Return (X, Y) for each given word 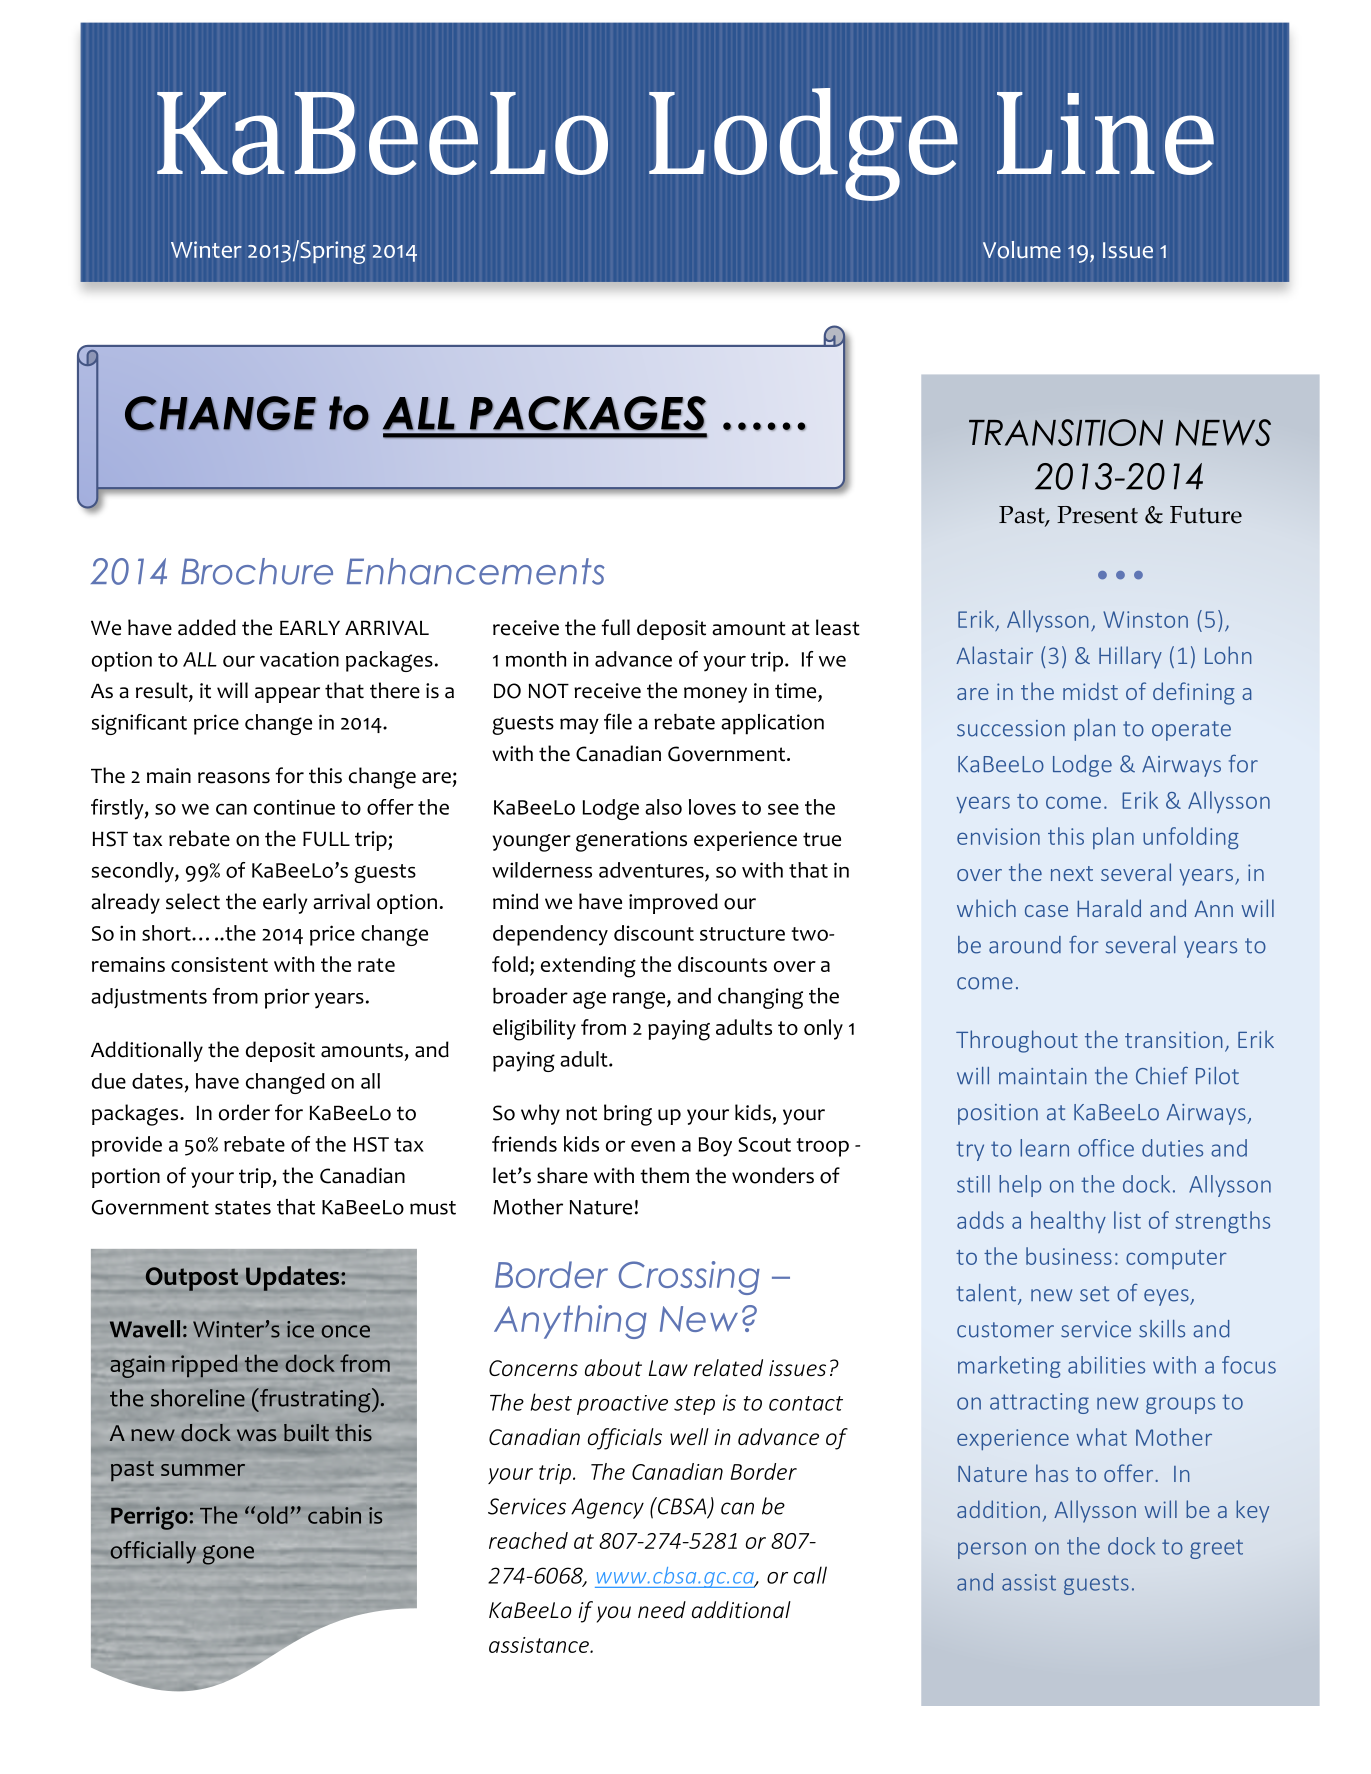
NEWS (1223, 432)
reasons (234, 778)
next (1072, 873)
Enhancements (476, 571)
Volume (1022, 250)
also (663, 807)
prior (287, 998)
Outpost (192, 1279)
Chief (1162, 1076)
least (838, 627)
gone (228, 1555)
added (207, 627)
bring (628, 1115)
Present (1097, 515)
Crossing (689, 1278)
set (1094, 1294)
